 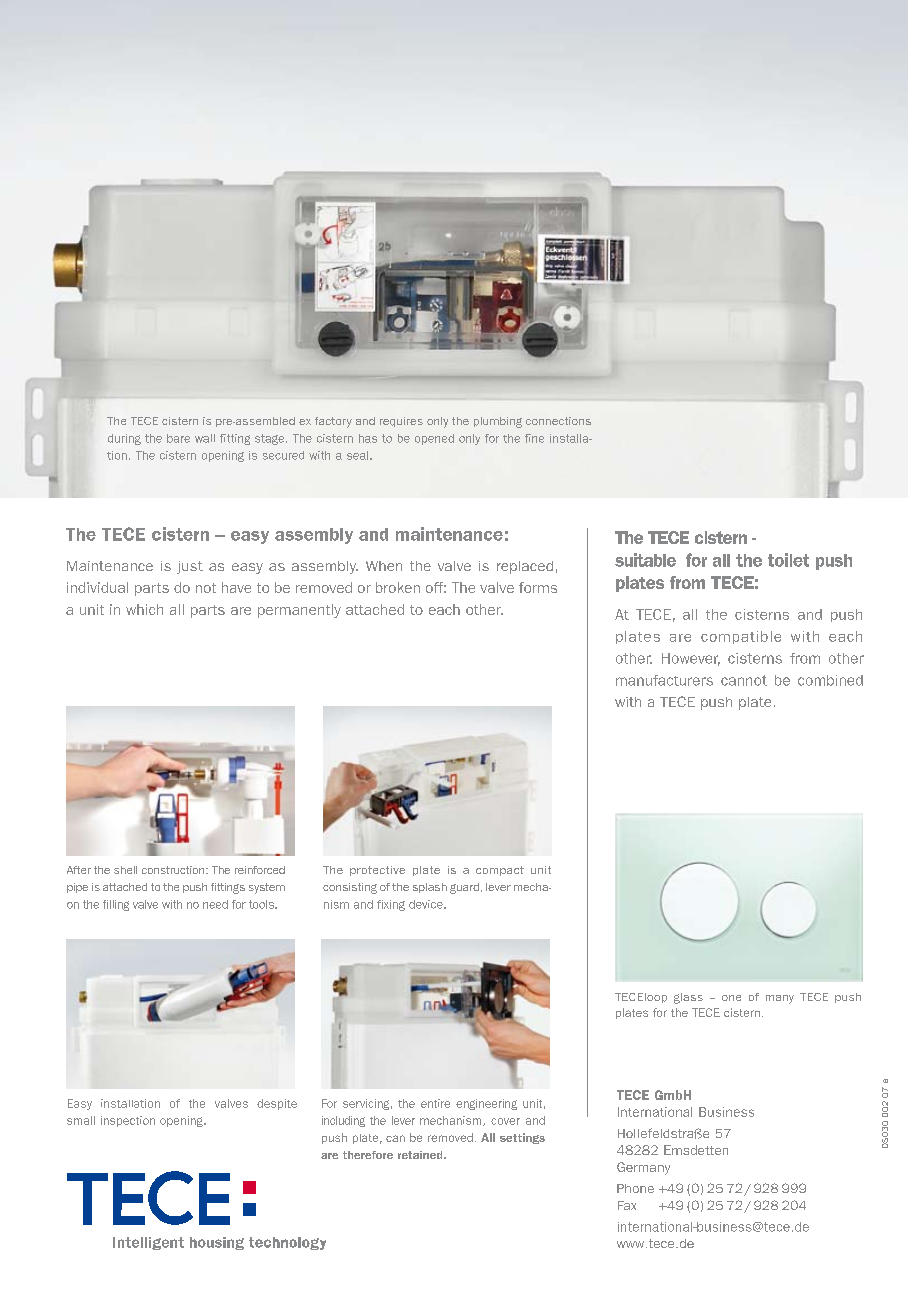 What do you see at coordinates (744, 680) in the screenshot?
I see `cannot` at bounding box center [744, 680].
